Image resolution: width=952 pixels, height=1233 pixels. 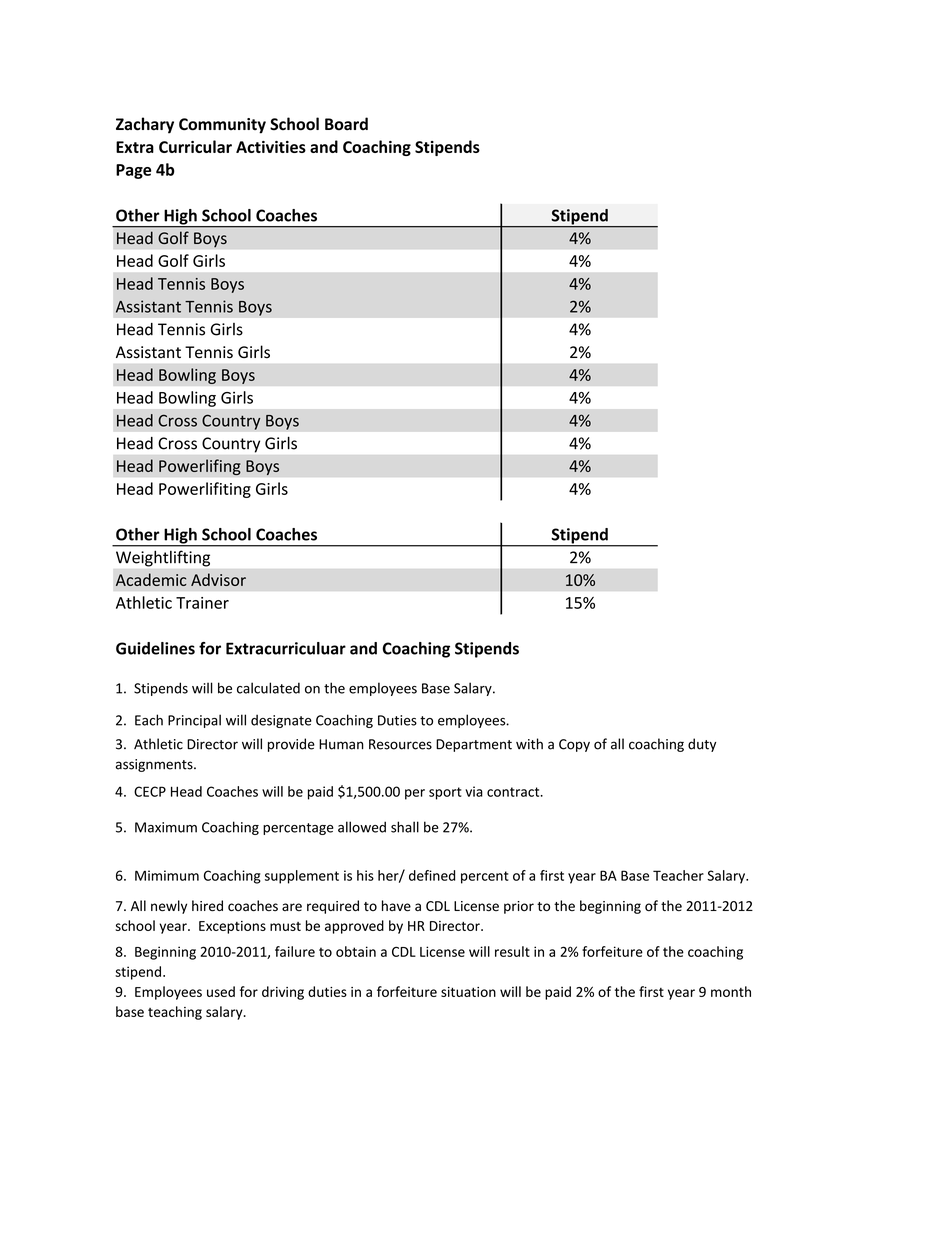 I want to click on Activities, so click(x=271, y=147).
